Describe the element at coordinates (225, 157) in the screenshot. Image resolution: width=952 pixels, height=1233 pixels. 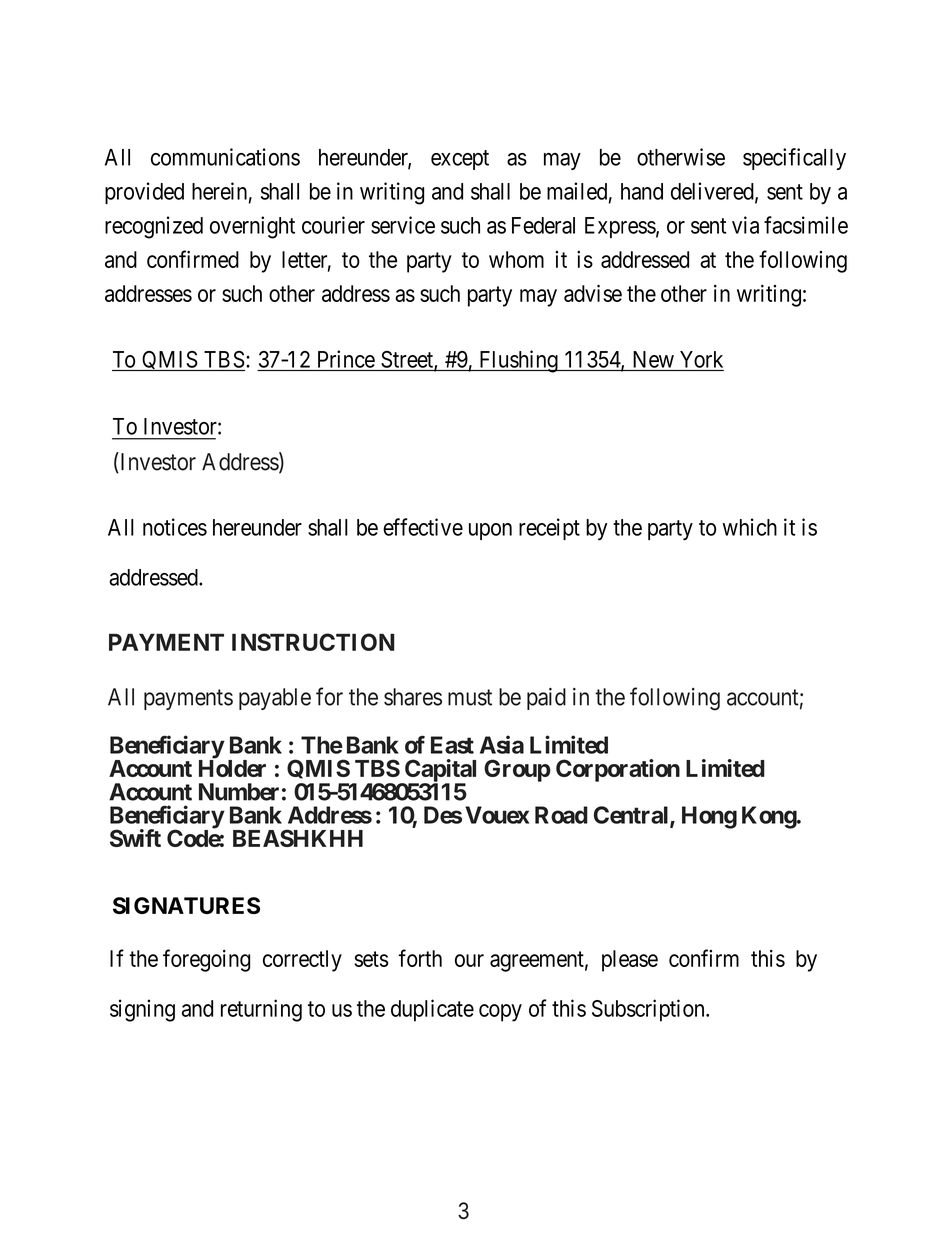
I see `communications` at that location.
